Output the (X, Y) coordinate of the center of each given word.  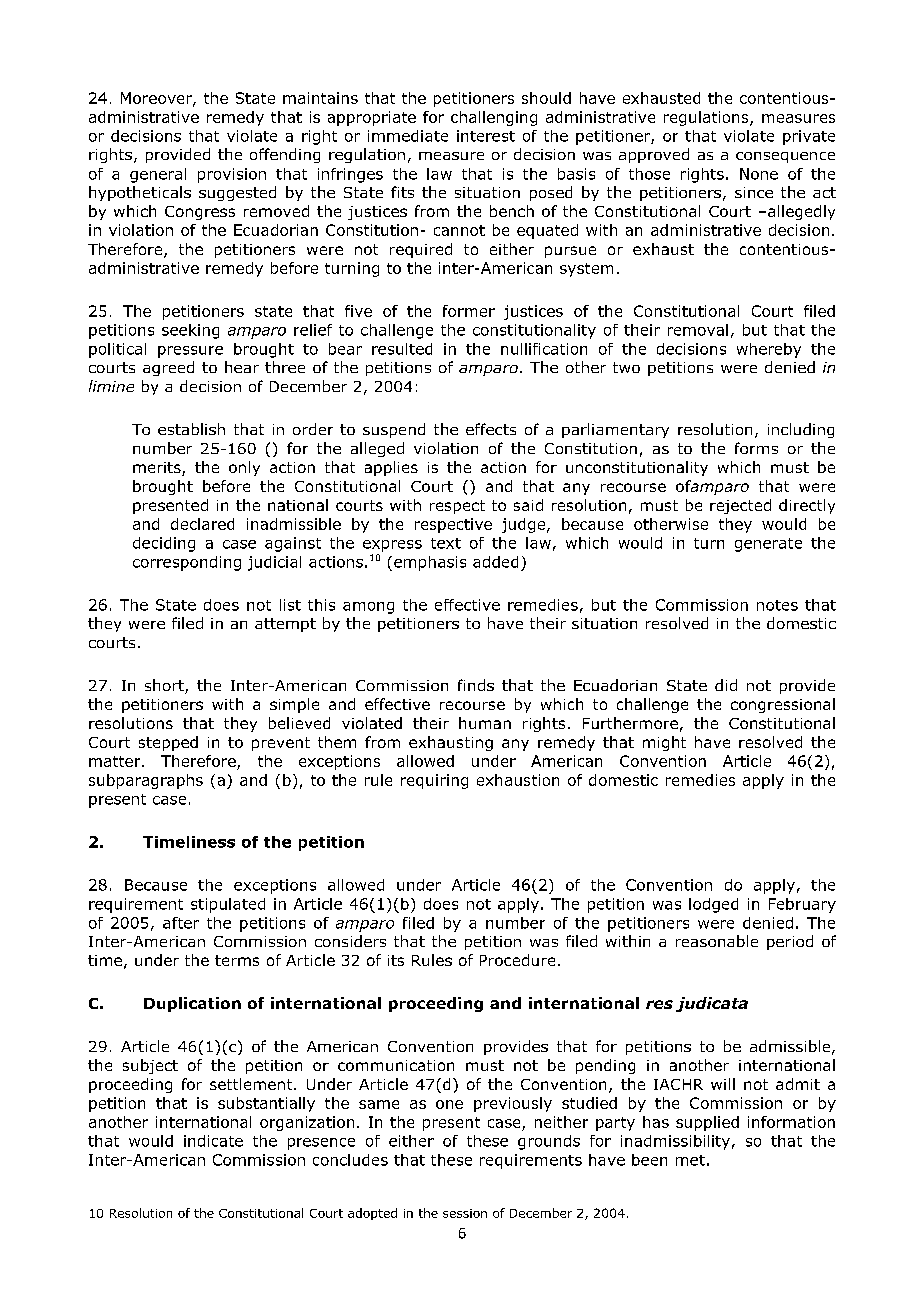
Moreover (157, 99)
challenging (494, 118)
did (726, 685)
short (165, 686)
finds (476, 685)
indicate (213, 1141)
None (759, 174)
